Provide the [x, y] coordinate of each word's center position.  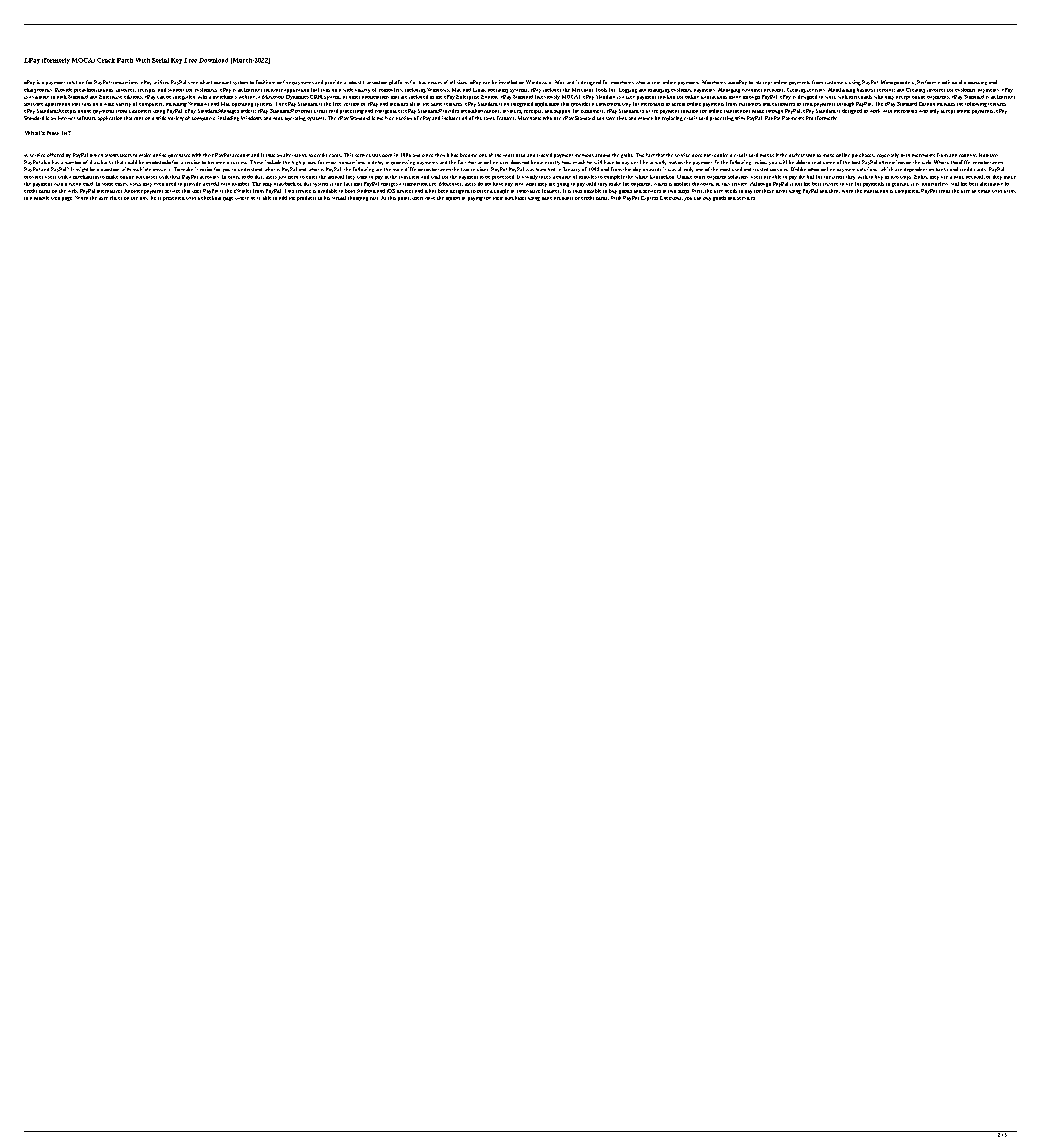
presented [174, 199]
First [698, 191]
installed [508, 82]
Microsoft [273, 97]
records [886, 90]
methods [584, 155]
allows [112, 155]
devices [405, 191]
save [610, 118]
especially [887, 157]
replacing [672, 118]
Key [176, 61]
